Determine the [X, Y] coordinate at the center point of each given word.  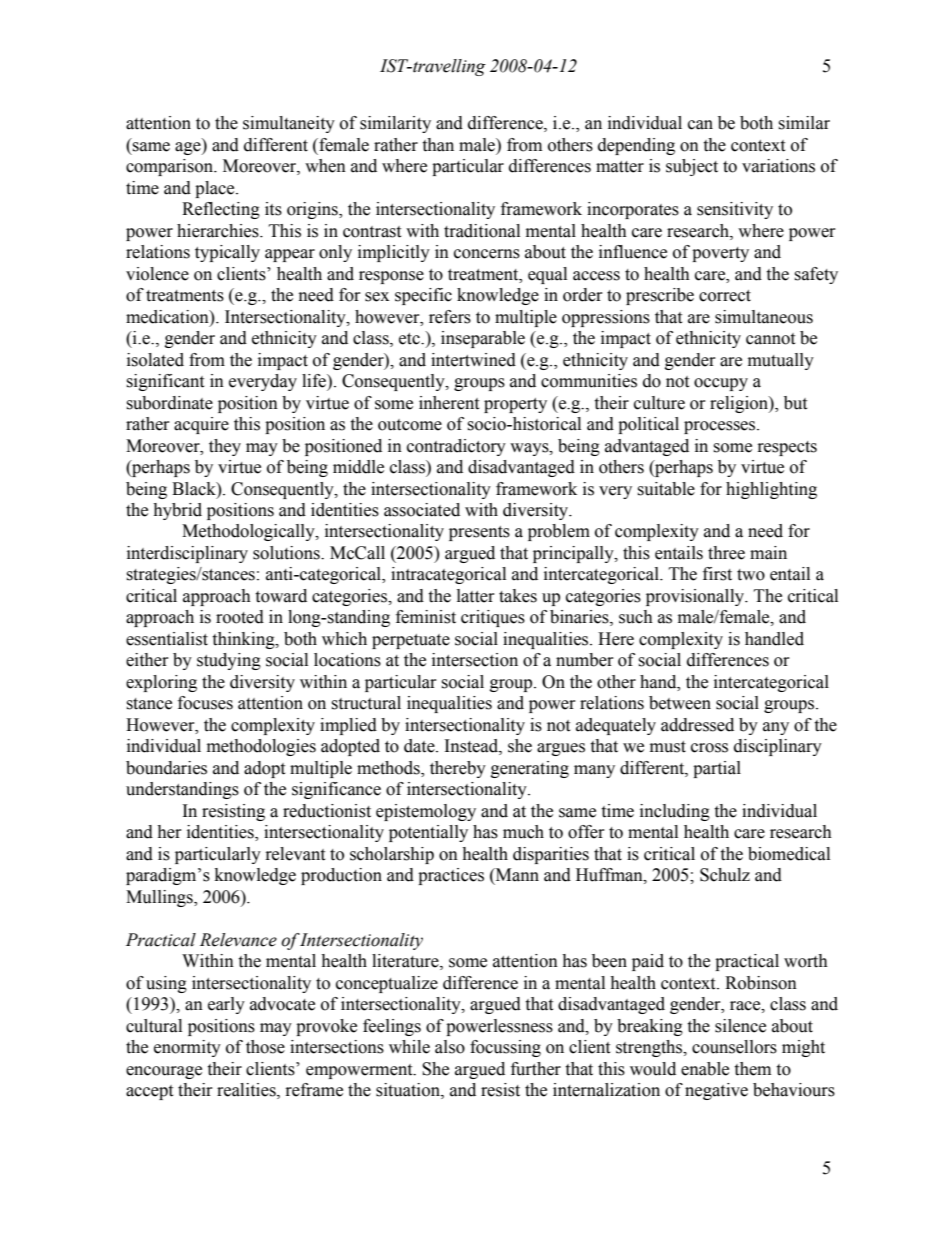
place [216, 189]
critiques [493, 618]
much [523, 832]
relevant [295, 854]
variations [778, 166]
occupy [721, 384]
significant [165, 382]
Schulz [725, 875]
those [265, 1047]
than [438, 145]
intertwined [473, 360]
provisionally [696, 597]
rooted [240, 617]
